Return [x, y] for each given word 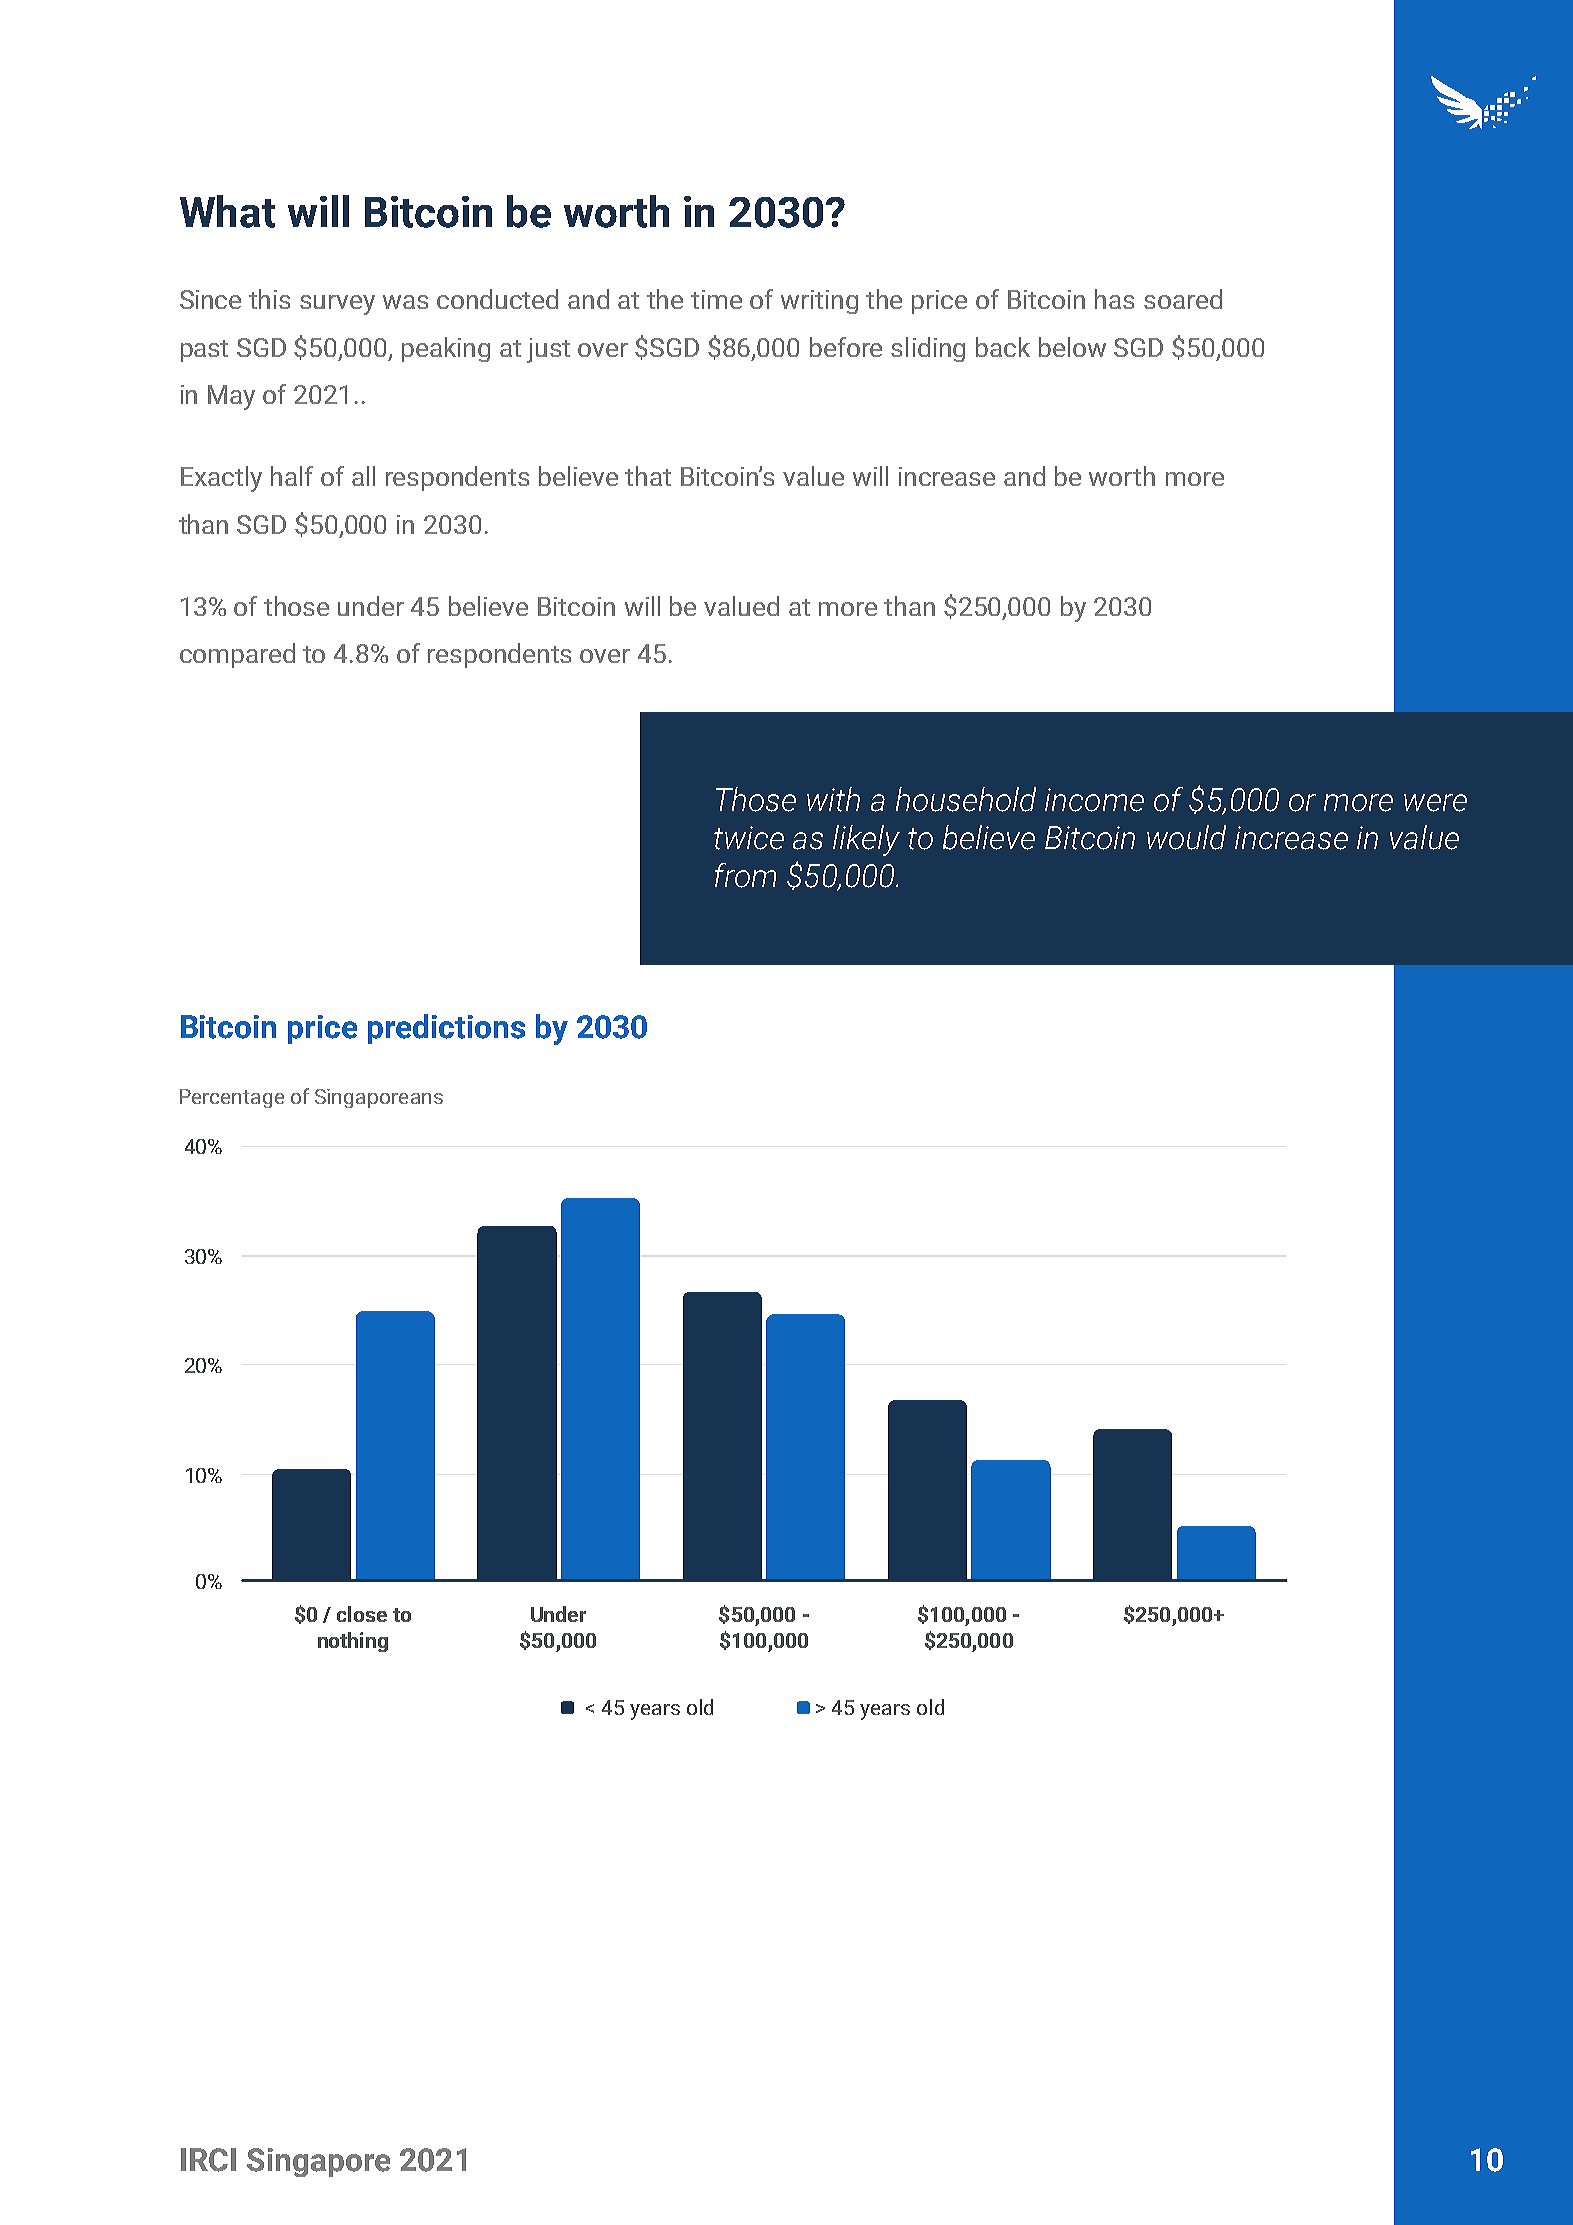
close [362, 1614]
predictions [446, 1029]
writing [819, 302]
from [745, 875]
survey [337, 305]
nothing [353, 1642]
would [1186, 837]
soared [1183, 299]
